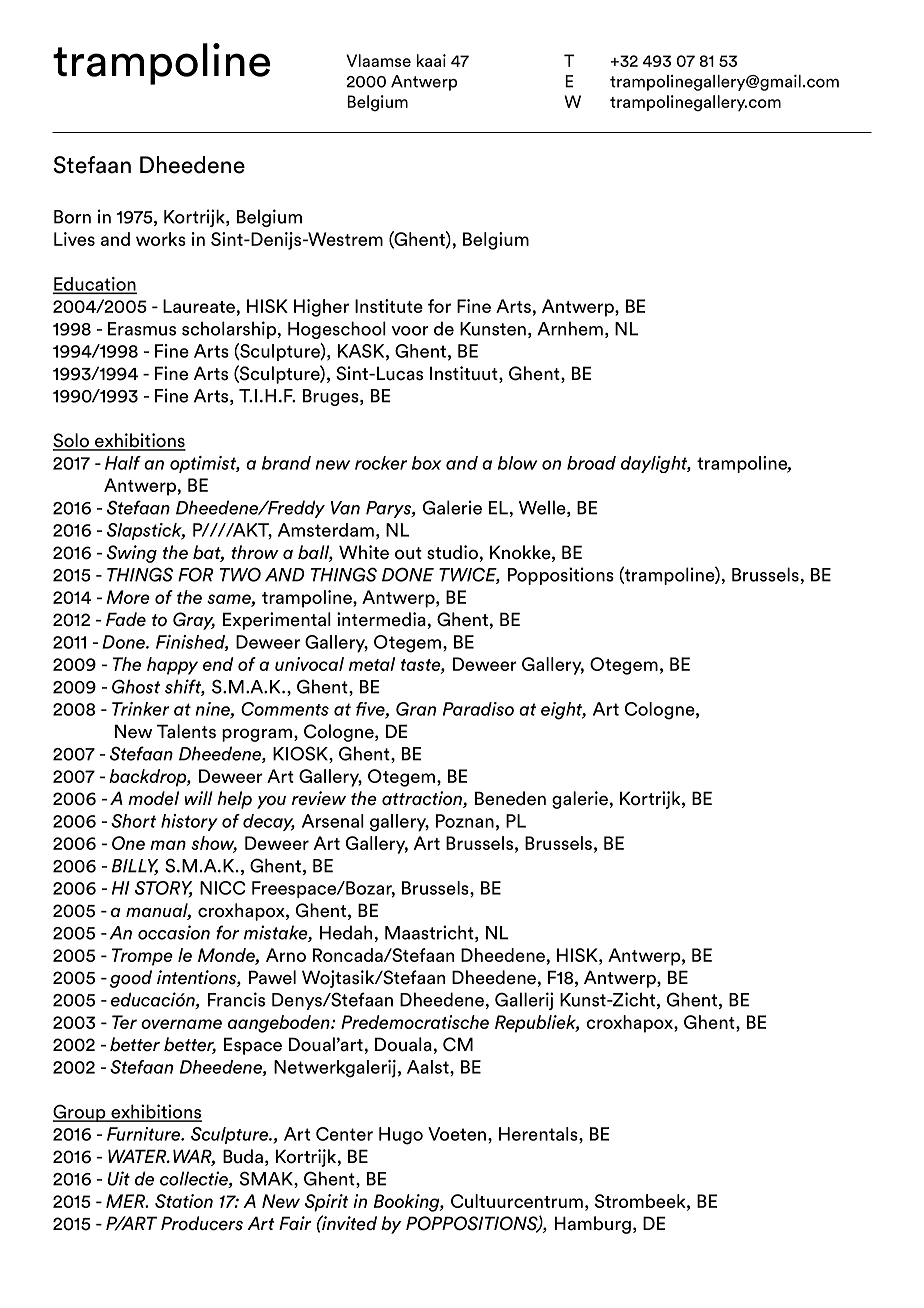 Image resolution: width=924 pixels, height=1308 pixels. Describe the element at coordinates (161, 239) in the screenshot. I see `works` at that location.
